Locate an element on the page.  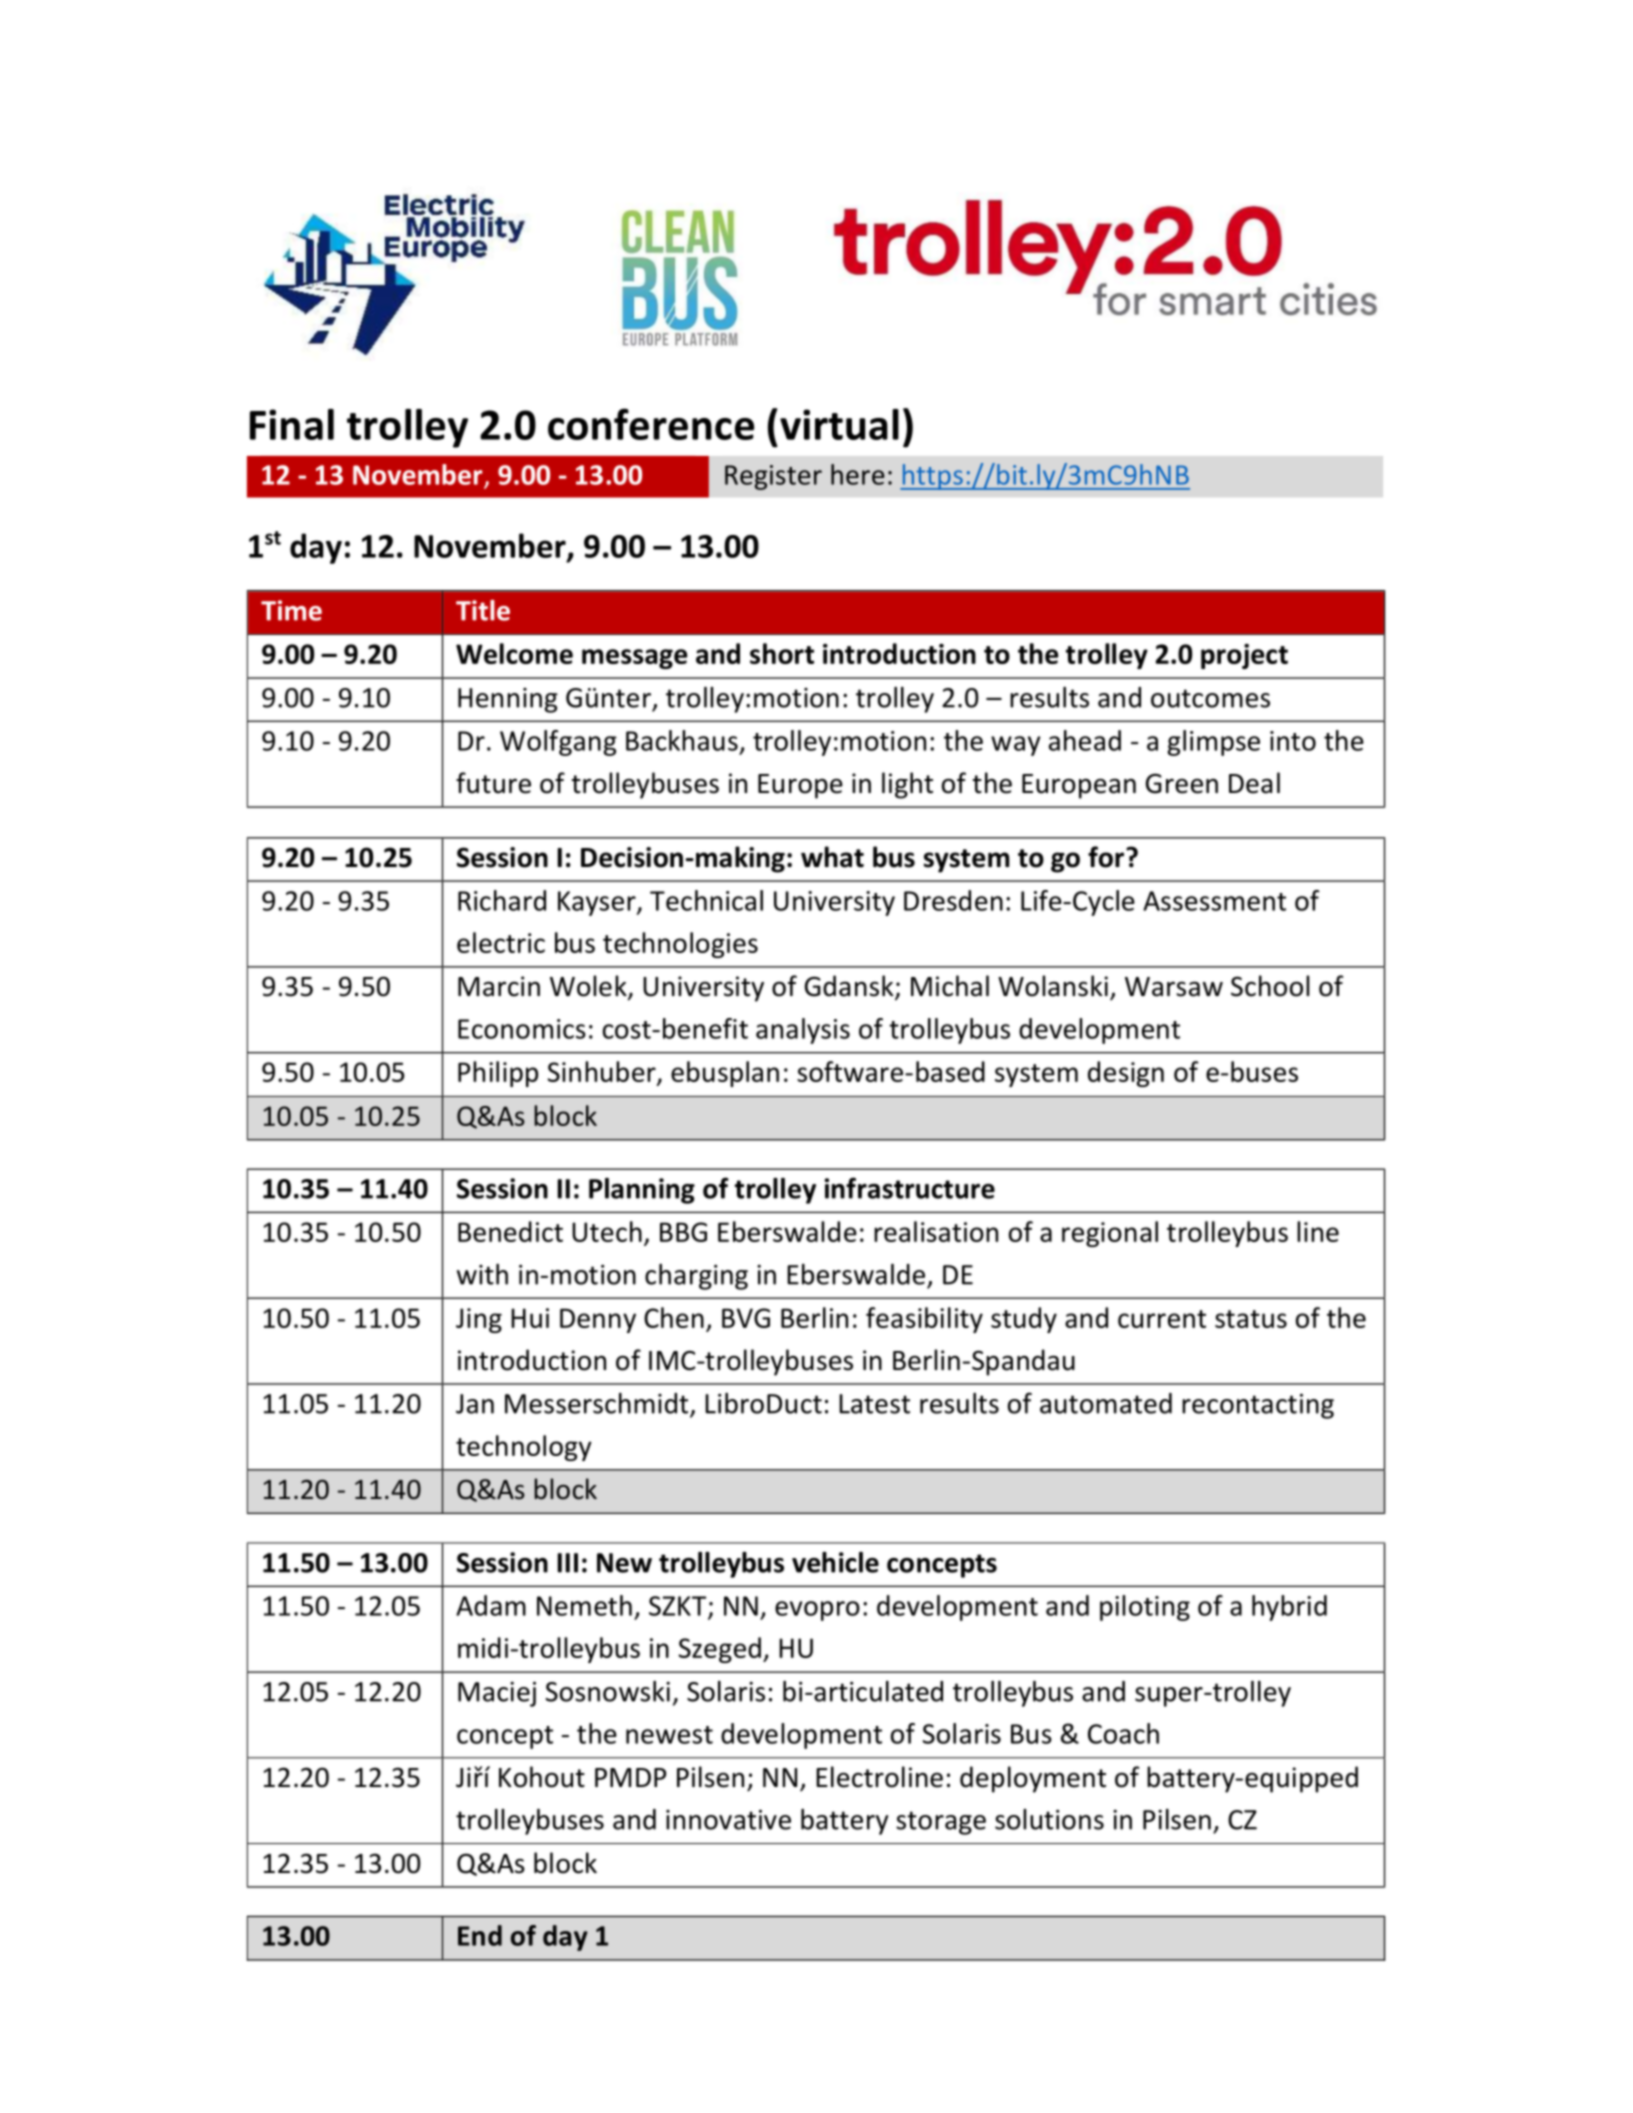
project is located at coordinates (1244, 656).
